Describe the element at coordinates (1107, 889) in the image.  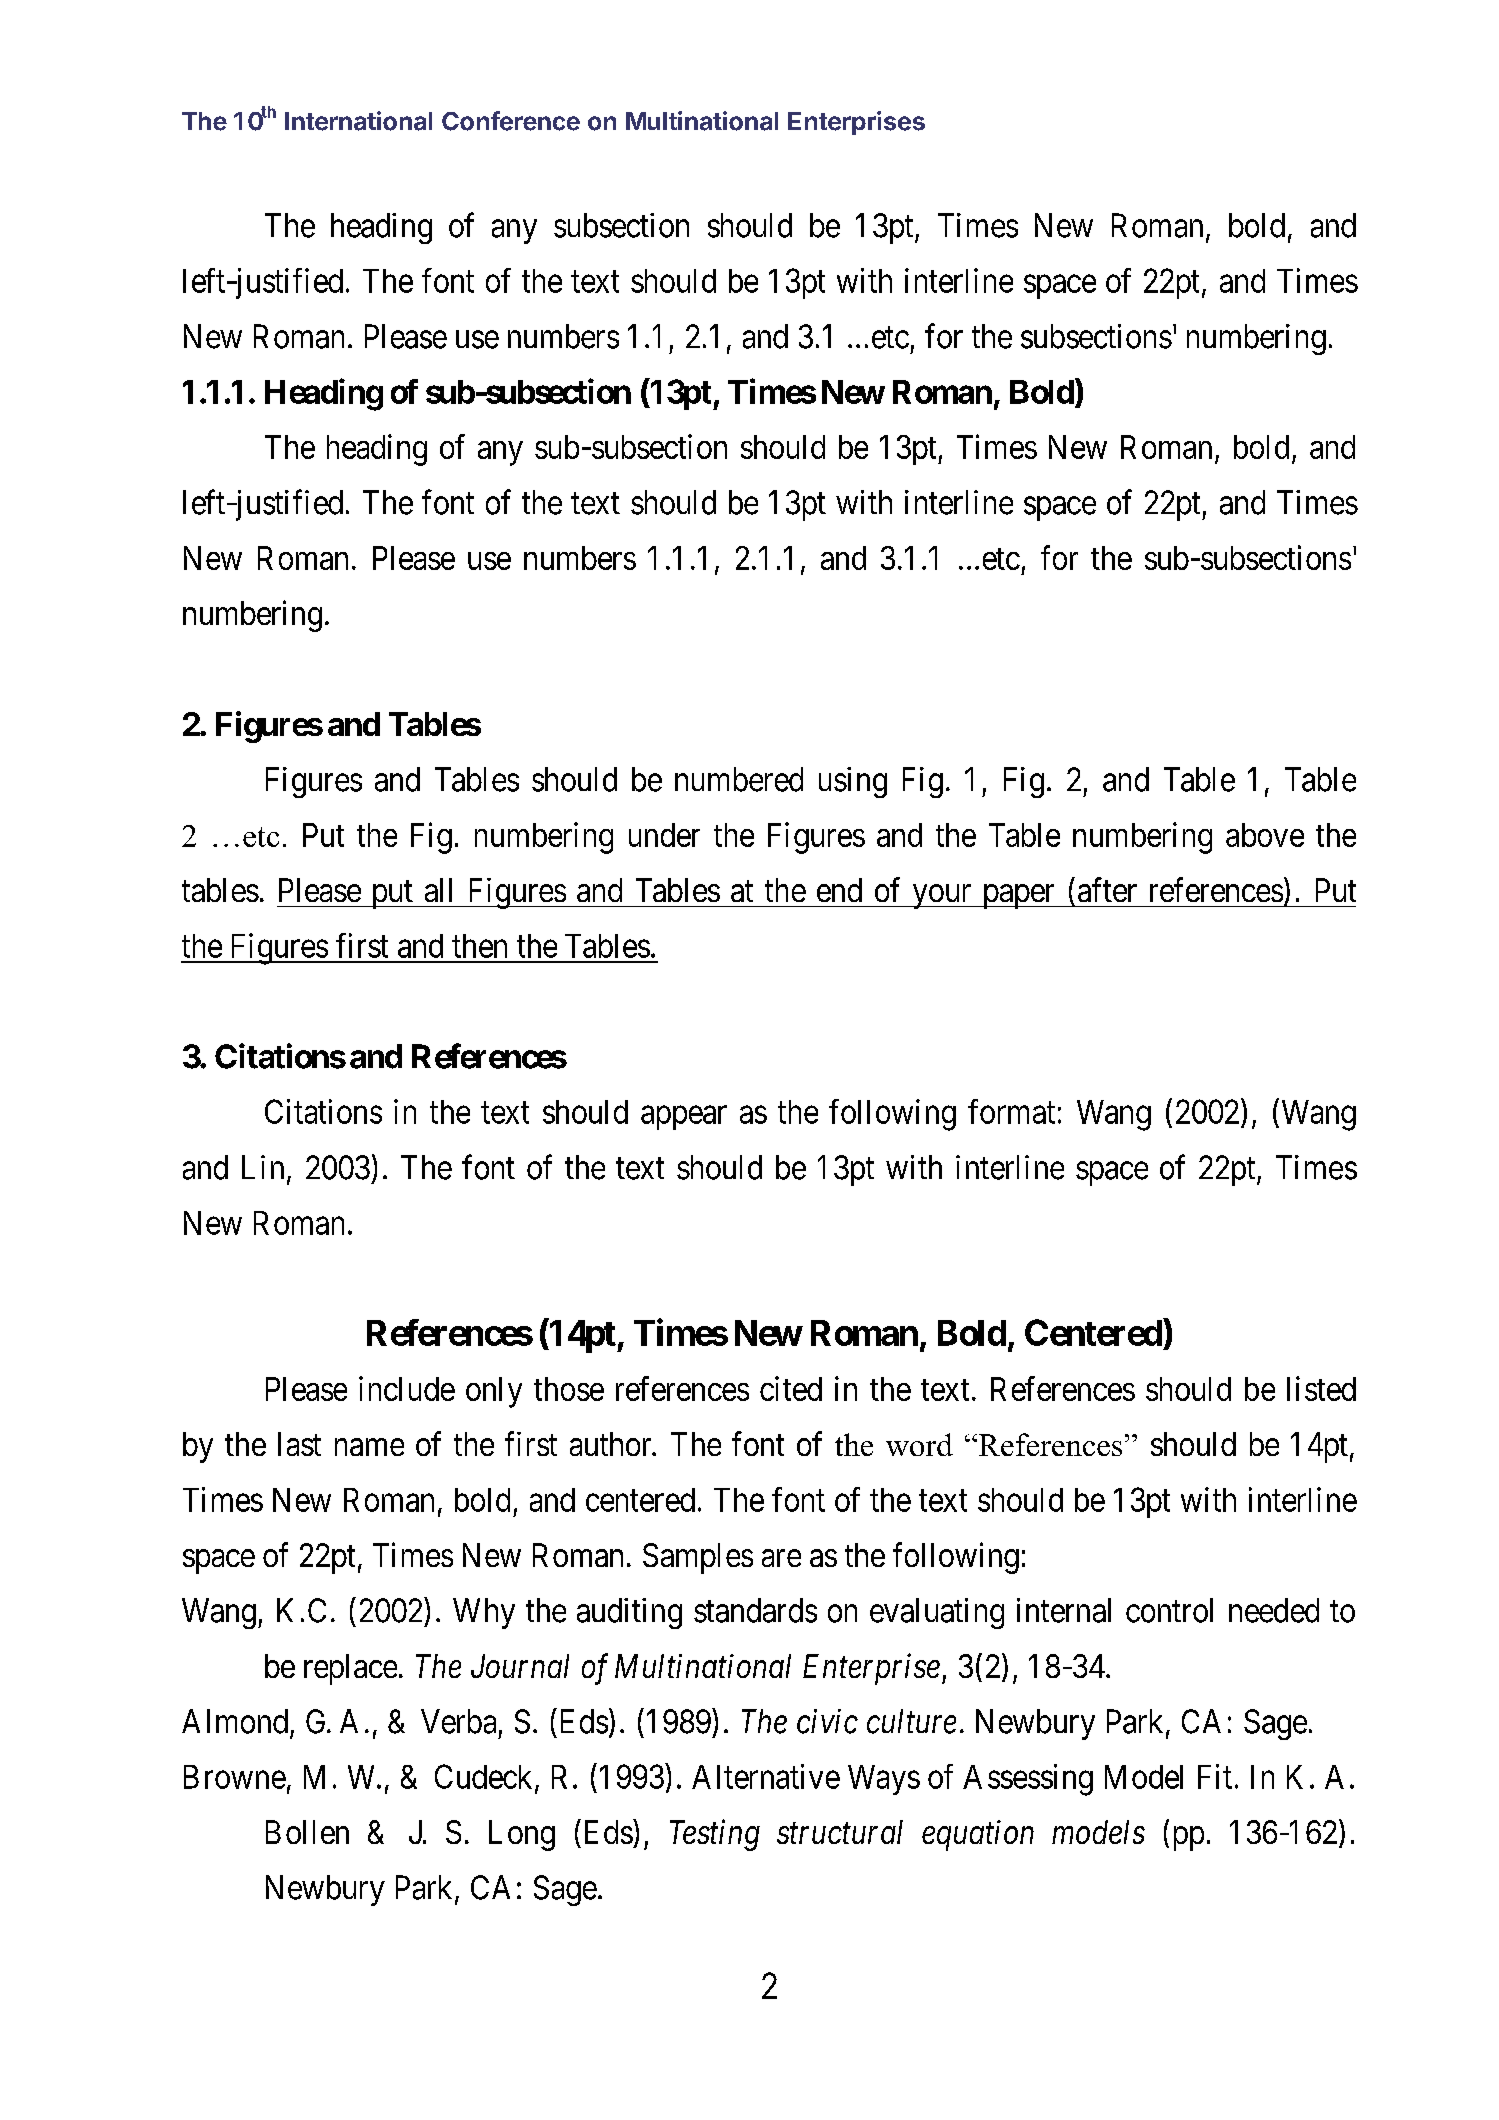
I see `after` at that location.
